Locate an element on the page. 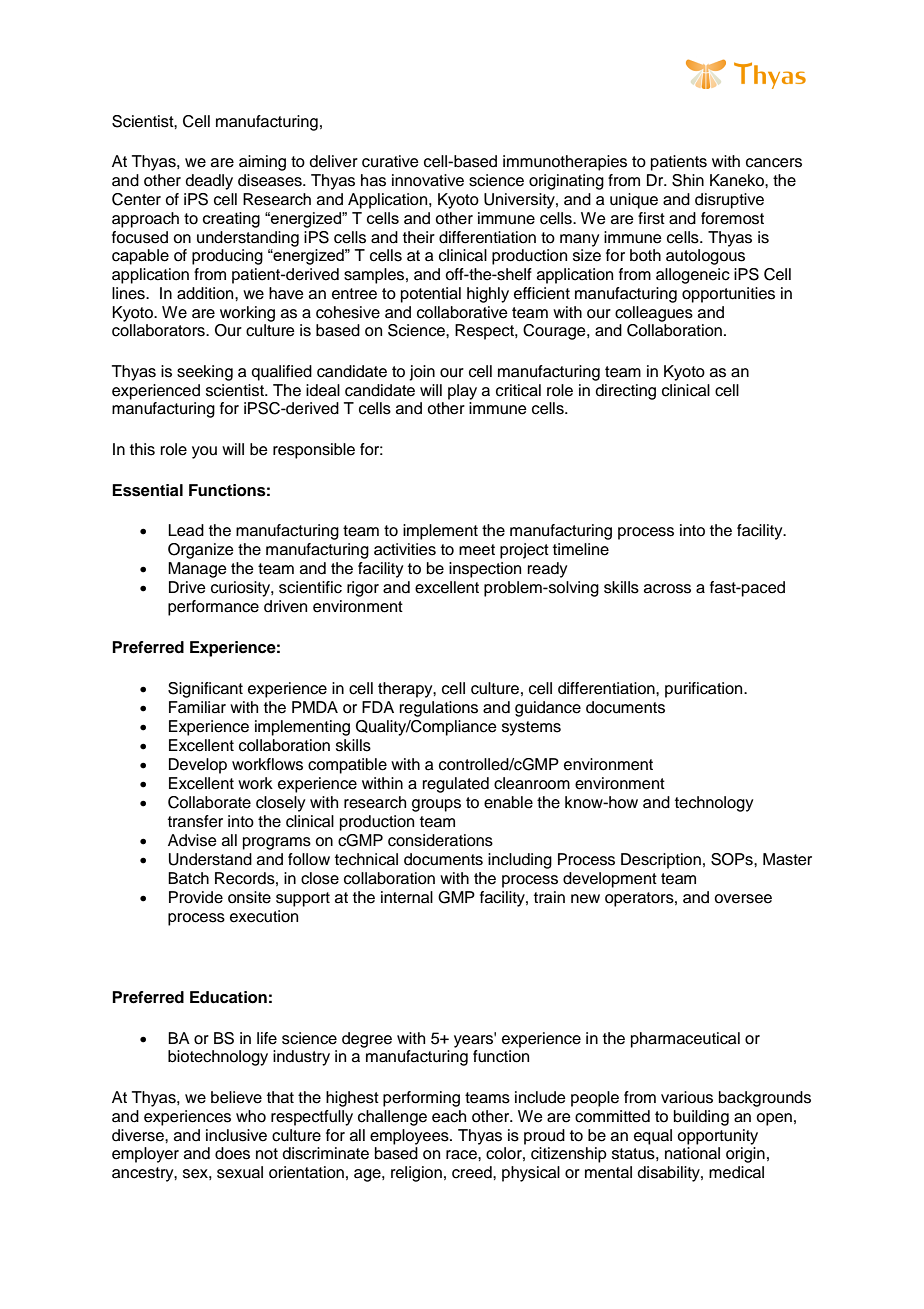  Provide is located at coordinates (196, 897).
